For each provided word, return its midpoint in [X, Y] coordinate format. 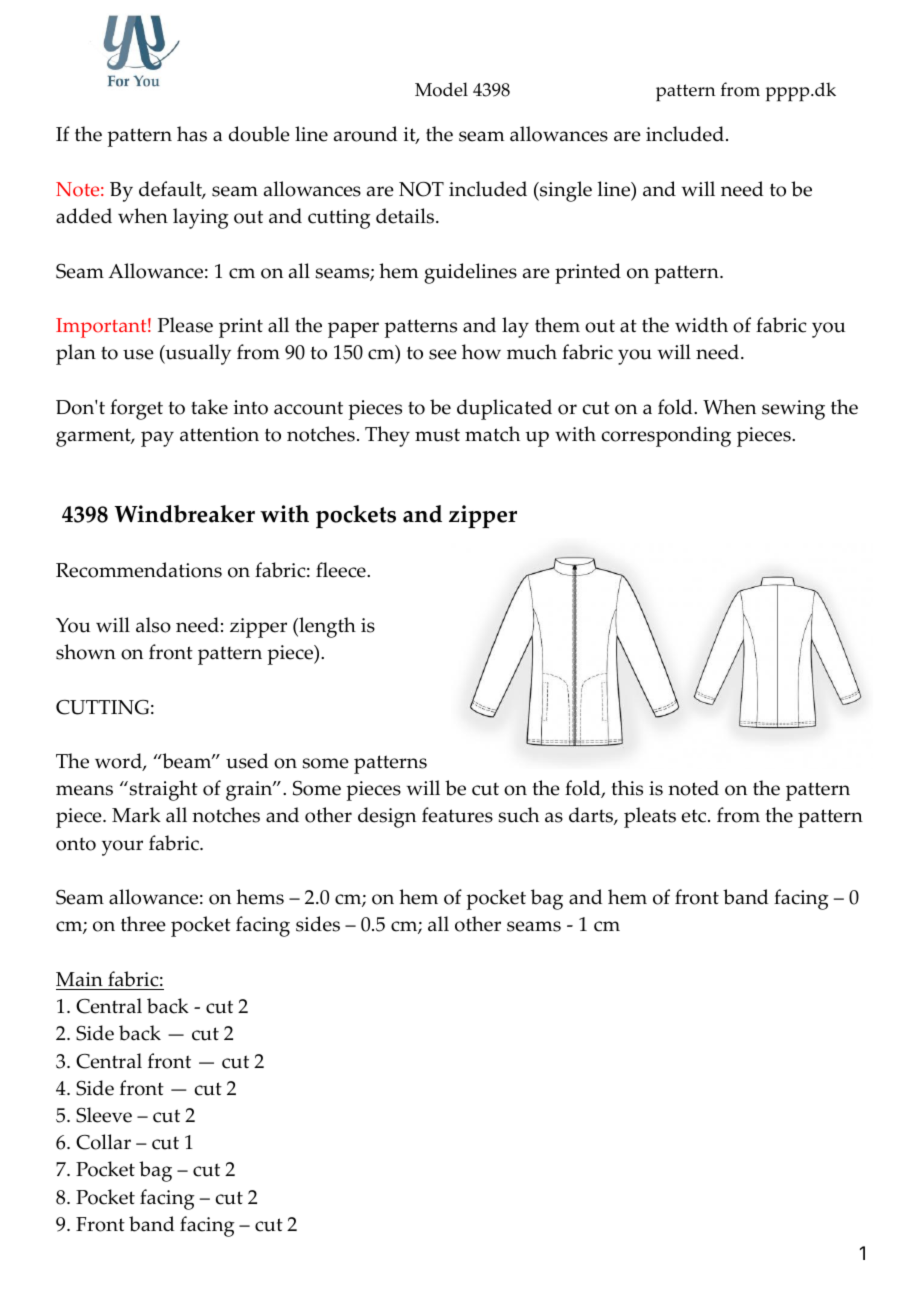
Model [441, 89]
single [565, 191]
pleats [650, 817]
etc [695, 816]
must [437, 435]
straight [162, 790]
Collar [103, 1142]
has [192, 134]
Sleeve [104, 1115]
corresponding [666, 436]
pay [157, 439]
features [457, 815]
